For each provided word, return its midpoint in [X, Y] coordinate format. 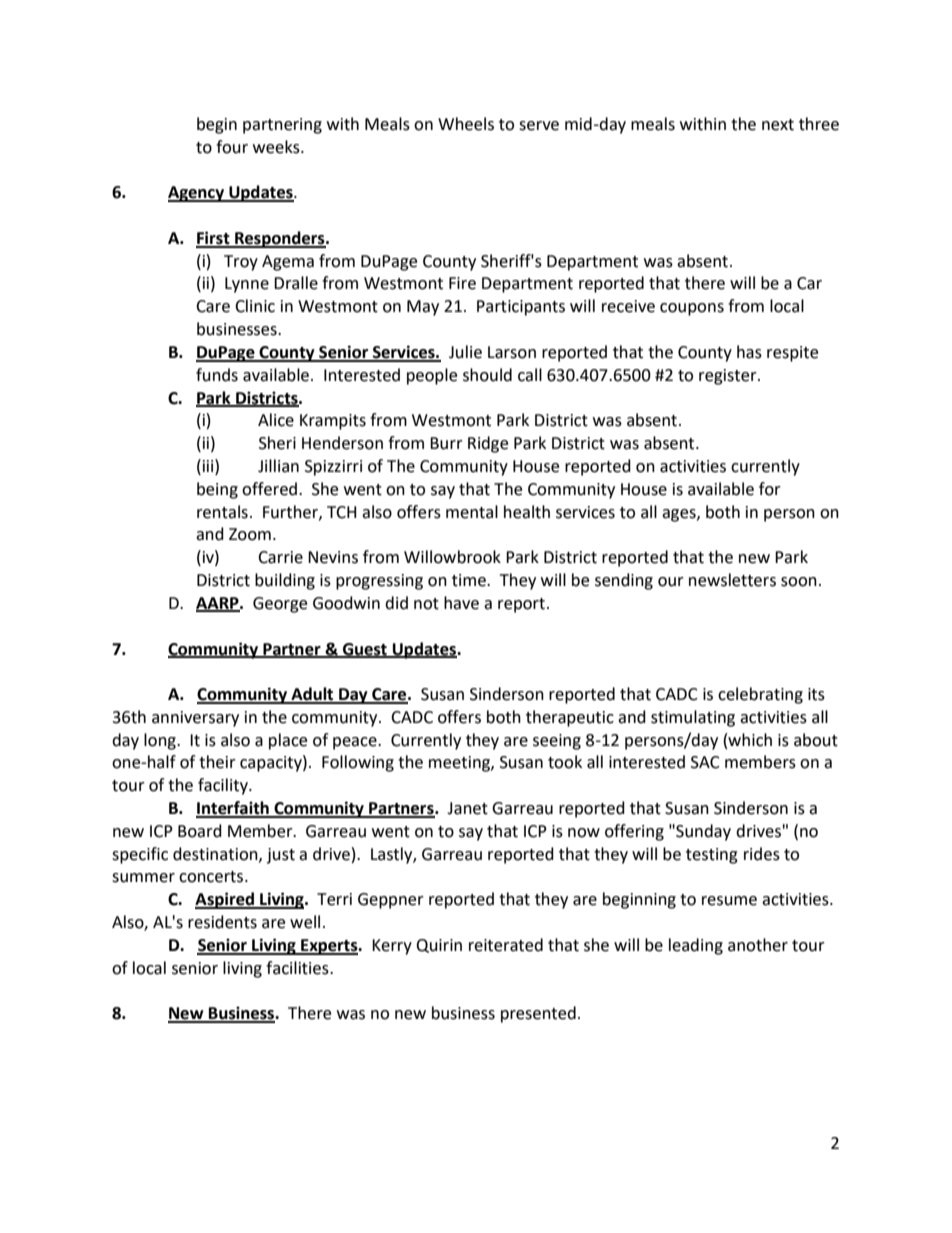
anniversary [195, 719]
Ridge [488, 444]
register [729, 377]
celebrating [760, 695]
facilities [298, 968]
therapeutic [570, 718]
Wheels [466, 124]
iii [208, 465]
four [232, 147]
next [778, 125]
